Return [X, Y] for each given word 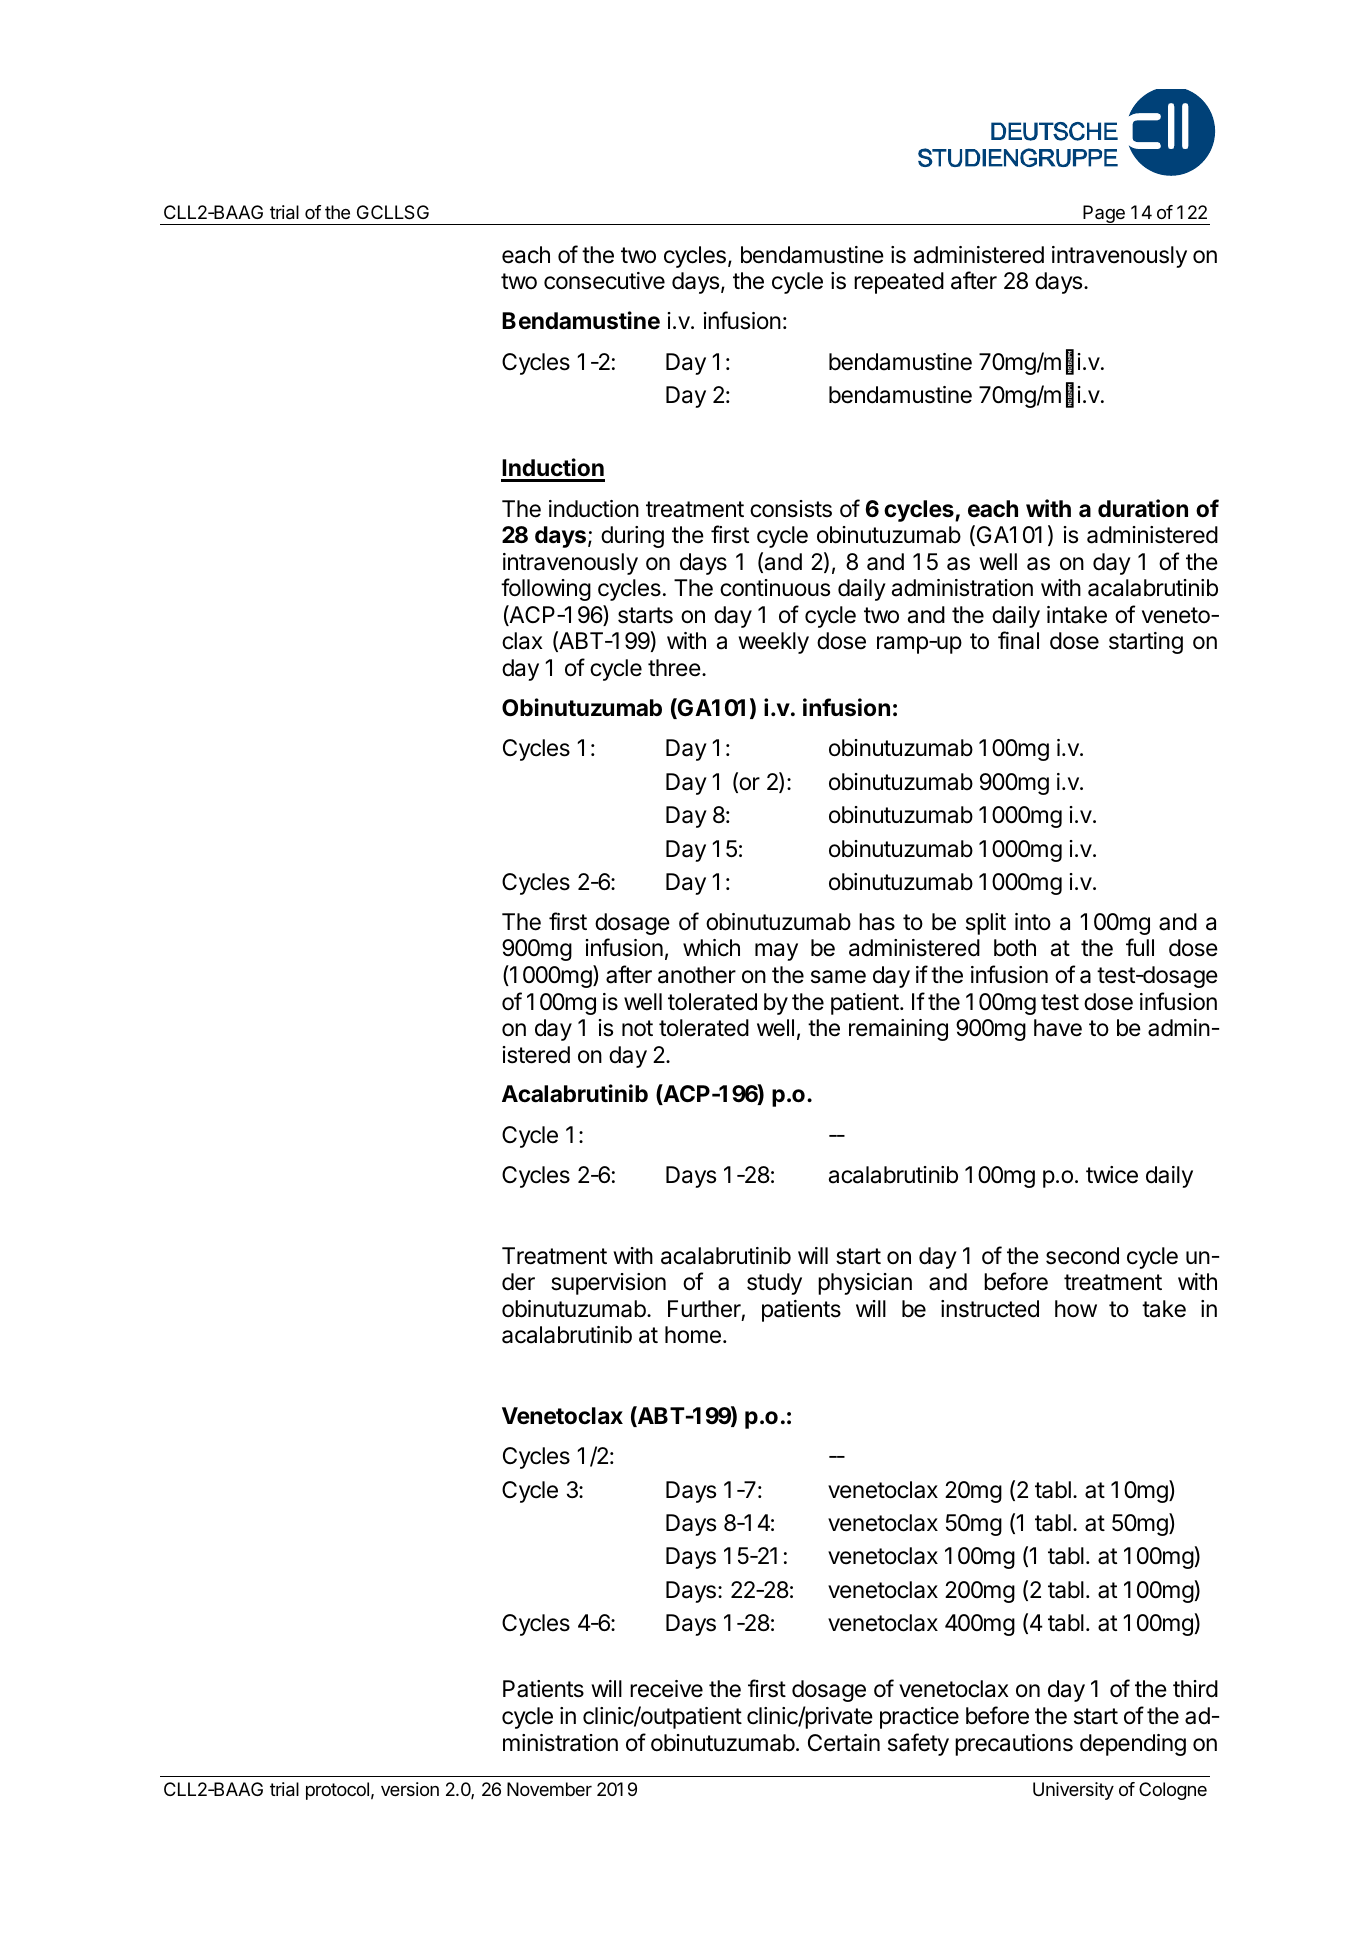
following [546, 589]
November [549, 1789]
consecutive [604, 281]
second [1082, 1256]
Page [1104, 215]
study [774, 1284]
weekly [773, 643]
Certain [844, 1743]
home [693, 1335]
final [1018, 640]
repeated [899, 283]
